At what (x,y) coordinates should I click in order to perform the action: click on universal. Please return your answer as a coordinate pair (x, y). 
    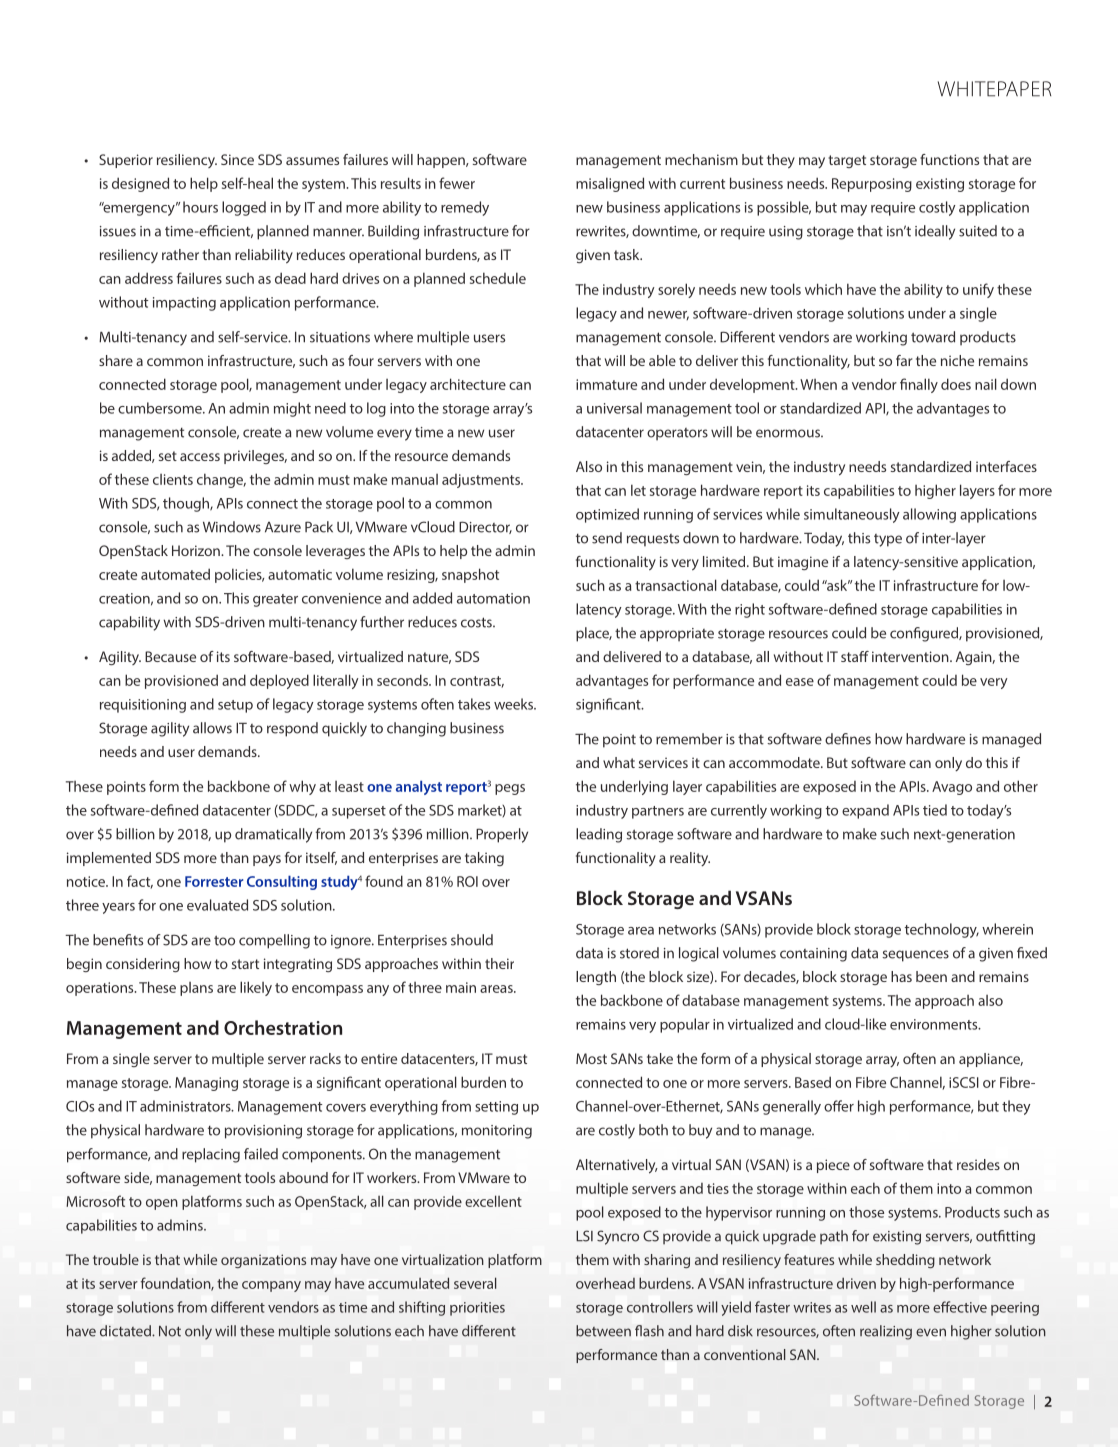
    Looking at the image, I should click on (614, 408).
